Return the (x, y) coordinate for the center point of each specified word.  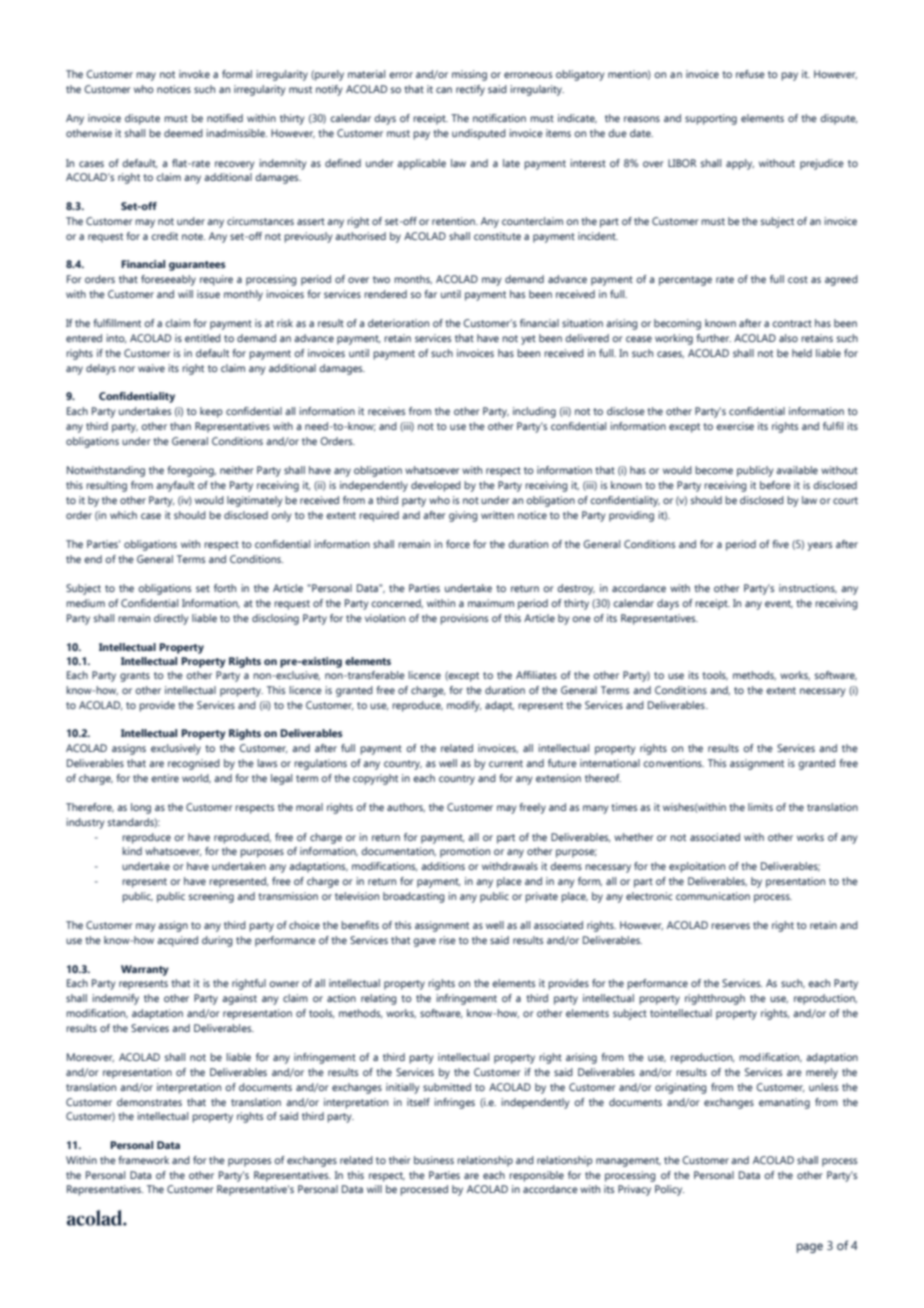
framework (144, 1160)
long (141, 808)
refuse (750, 74)
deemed (183, 133)
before (775, 485)
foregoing (192, 471)
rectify (470, 90)
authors (406, 807)
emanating (784, 1103)
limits (760, 807)
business (434, 1160)
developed (436, 486)
